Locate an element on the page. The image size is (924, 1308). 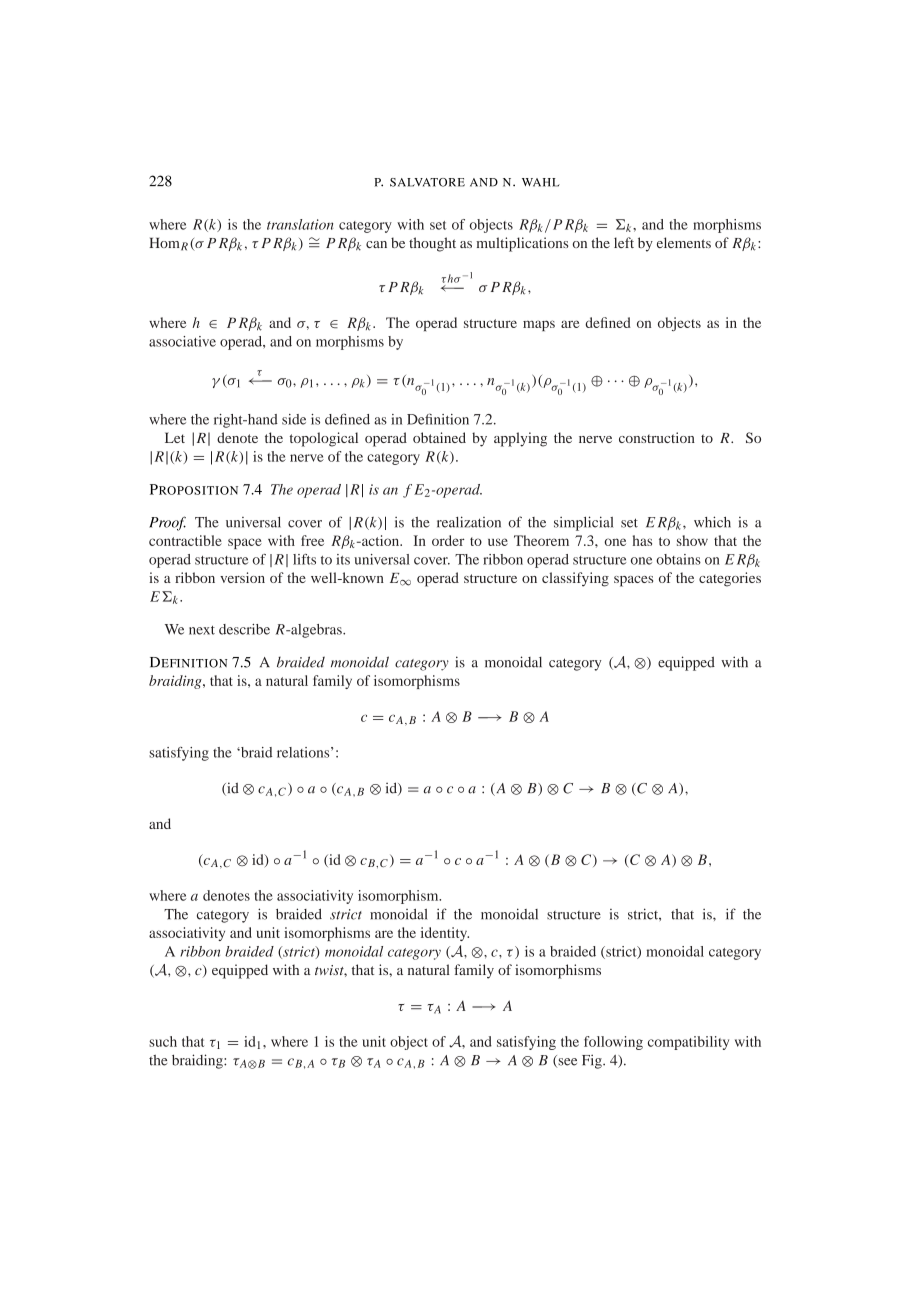
identity is located at coordinates (445, 934).
